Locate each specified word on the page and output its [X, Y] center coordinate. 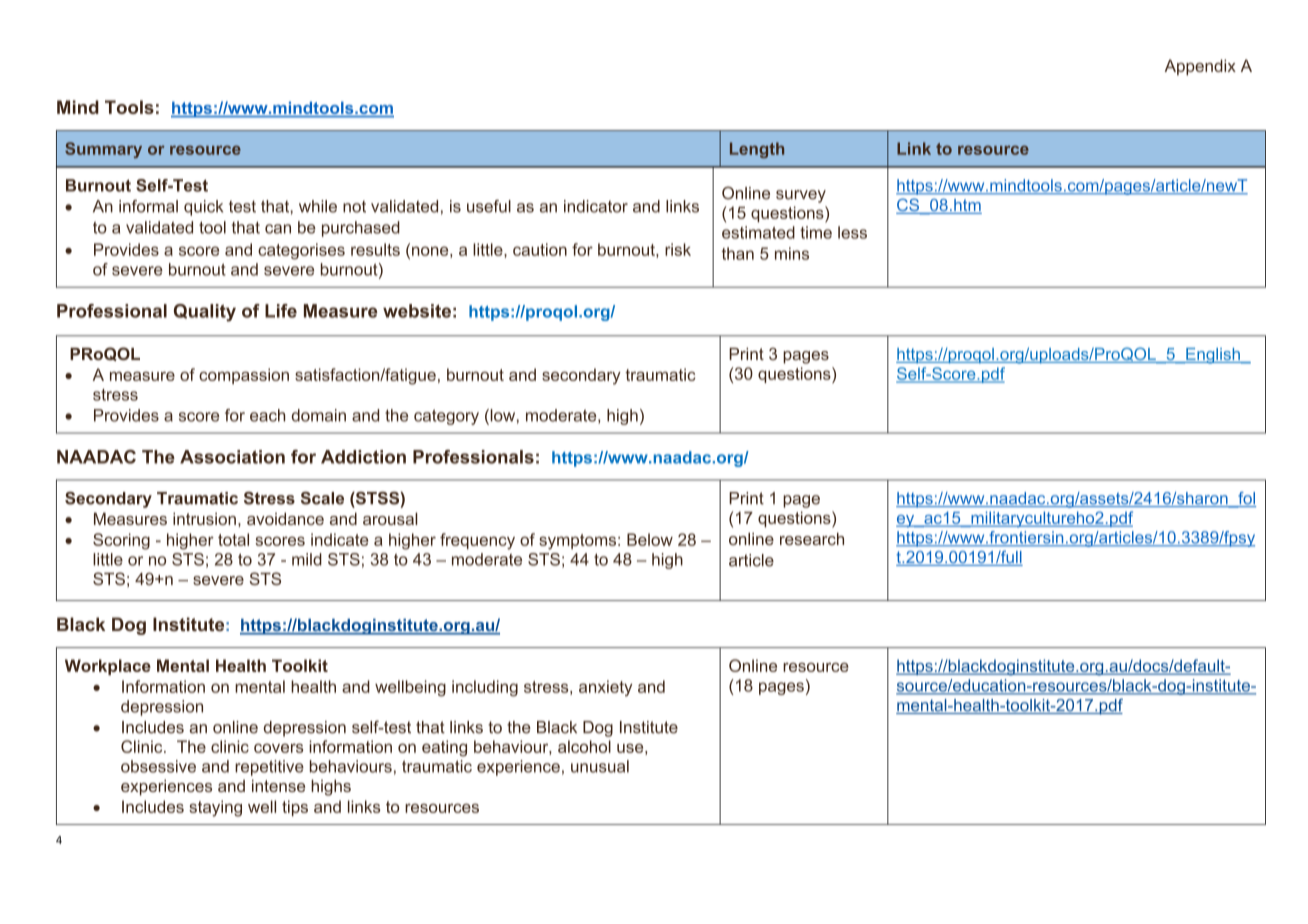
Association [232, 457]
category [446, 417]
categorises [301, 251]
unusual [600, 766]
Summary [103, 150]
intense [278, 785]
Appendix [1200, 67]
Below [650, 539]
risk [678, 249]
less [852, 232]
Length [757, 150]
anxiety [605, 688]
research [812, 539]
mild [307, 559]
